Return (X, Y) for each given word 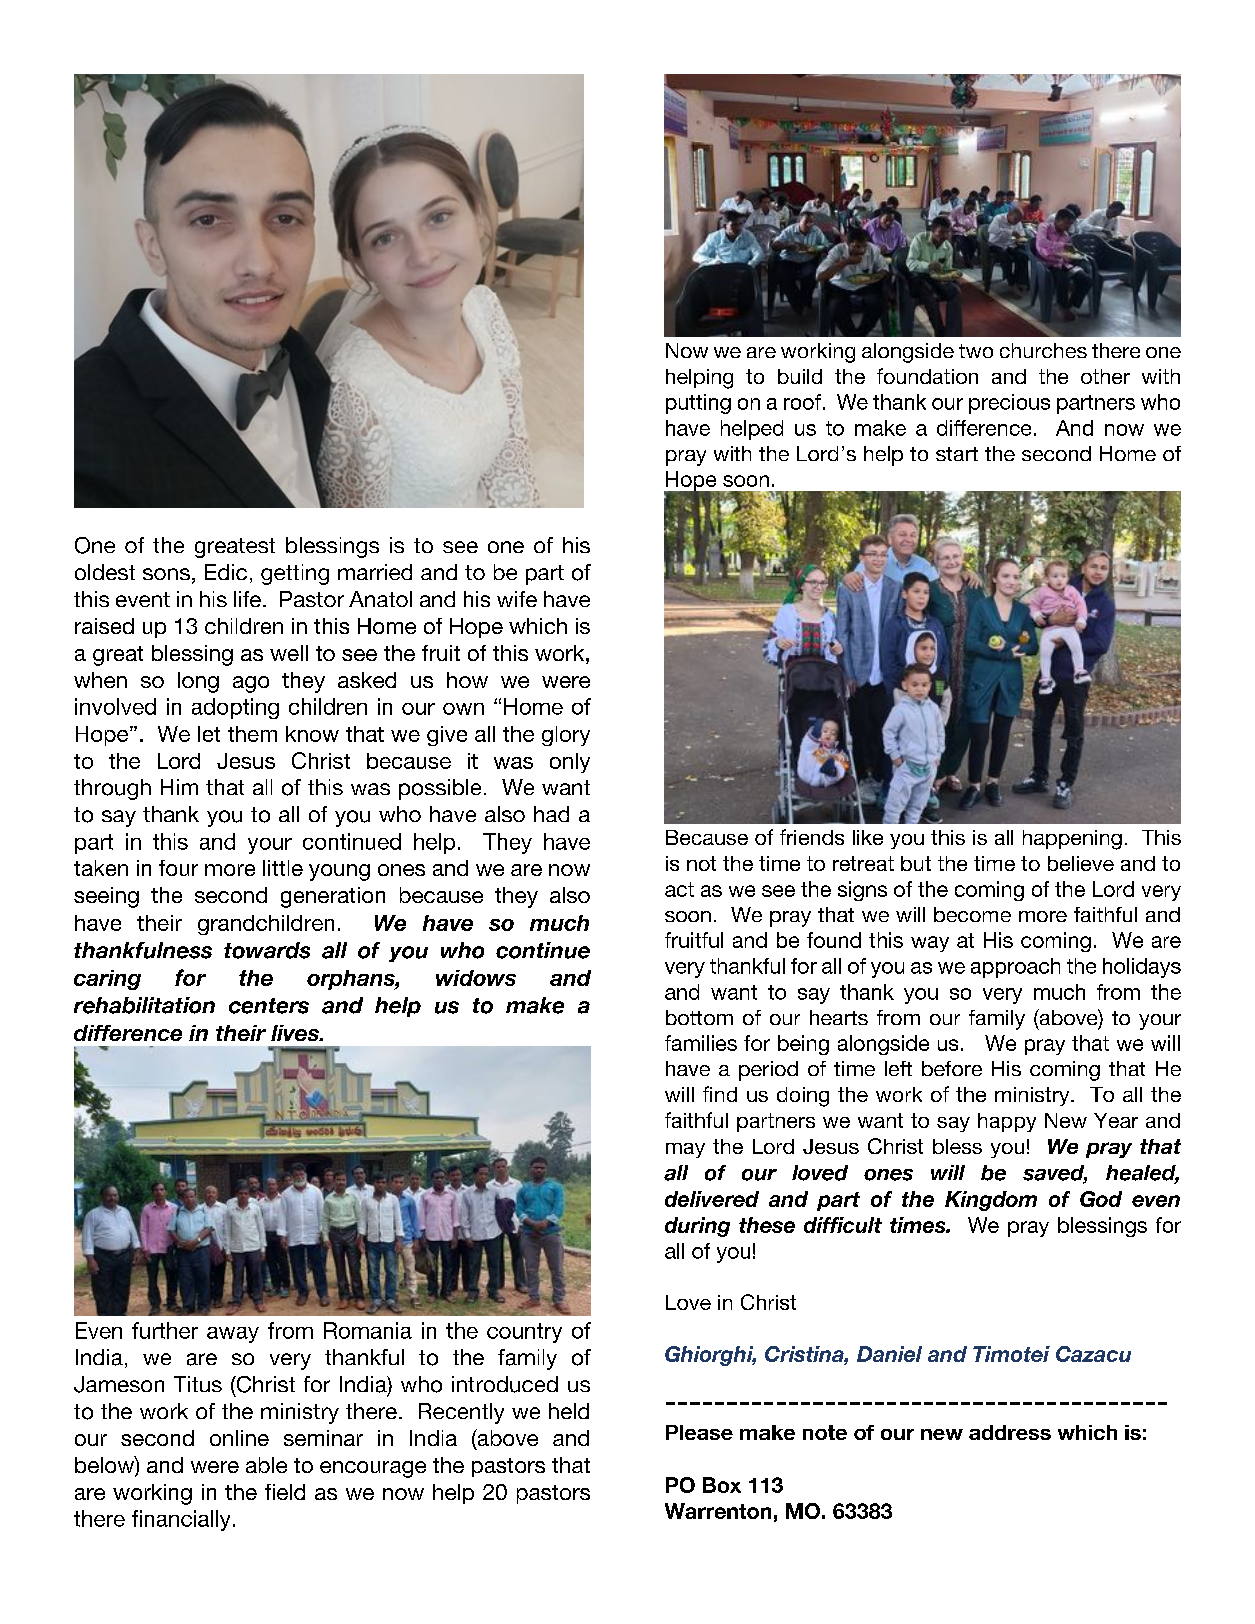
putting (698, 404)
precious (1009, 404)
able (266, 1465)
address (1010, 1432)
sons (166, 574)
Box (722, 1485)
